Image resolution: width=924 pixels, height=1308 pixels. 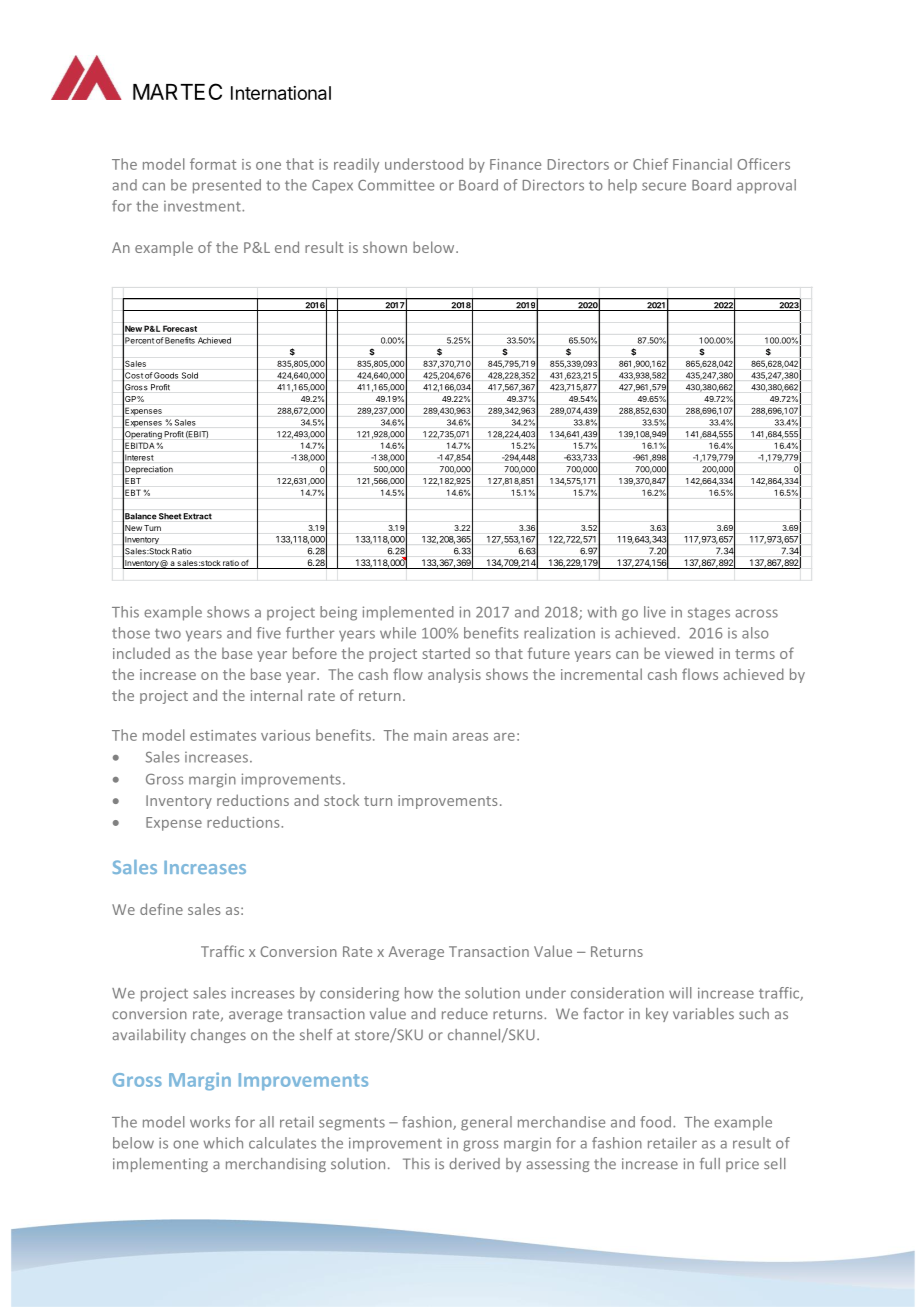 What do you see at coordinates (213, 164) in the screenshot?
I see `format` at bounding box center [213, 164].
